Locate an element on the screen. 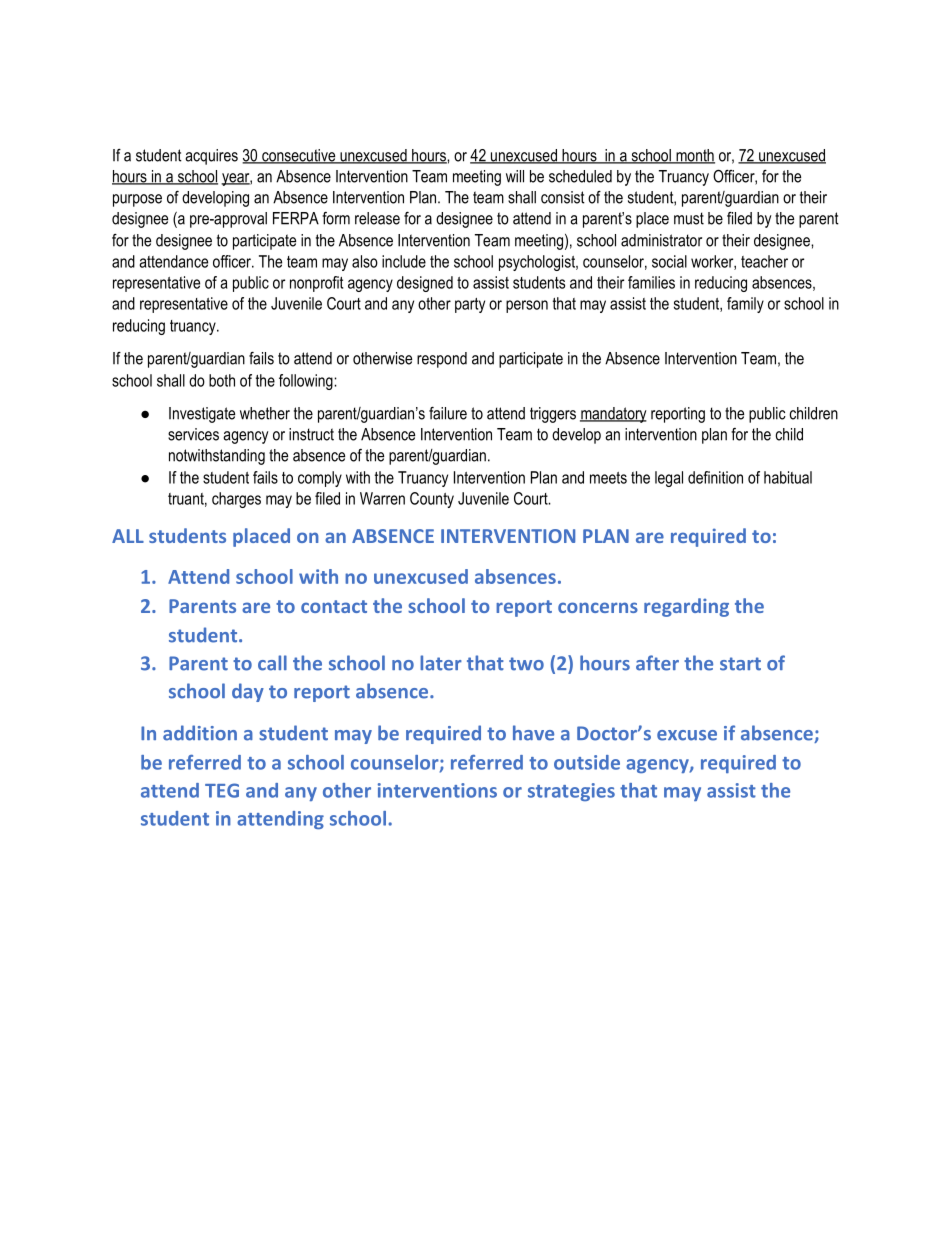 The width and height of the screenshot is (952, 1233). contact is located at coordinates (334, 606).
